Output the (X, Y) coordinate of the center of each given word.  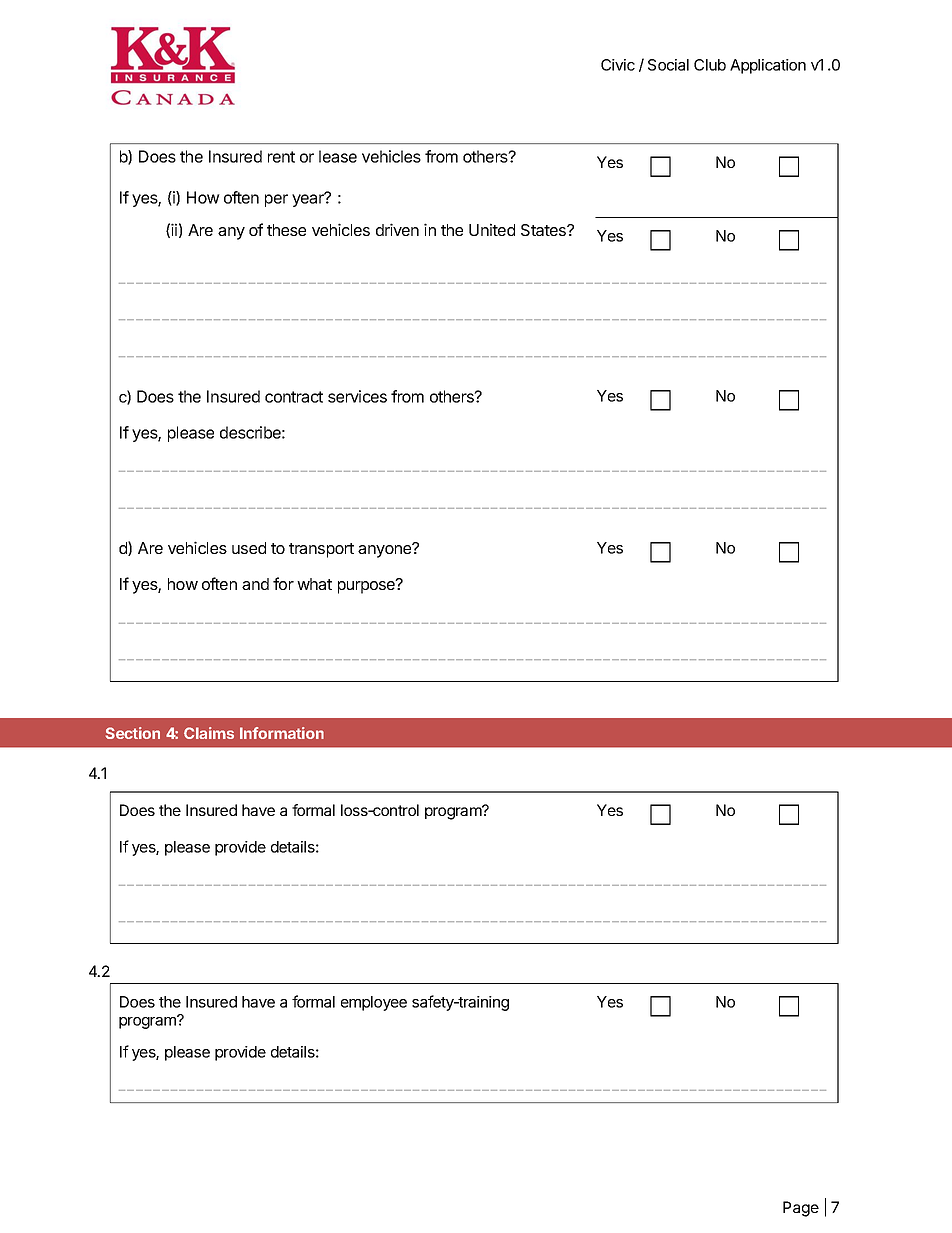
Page (801, 1209)
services (357, 396)
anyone (386, 550)
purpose (367, 586)
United (492, 229)
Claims (209, 733)
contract (294, 397)
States (544, 230)
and (255, 584)
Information (282, 733)
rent (281, 157)
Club (710, 65)
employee (374, 1003)
